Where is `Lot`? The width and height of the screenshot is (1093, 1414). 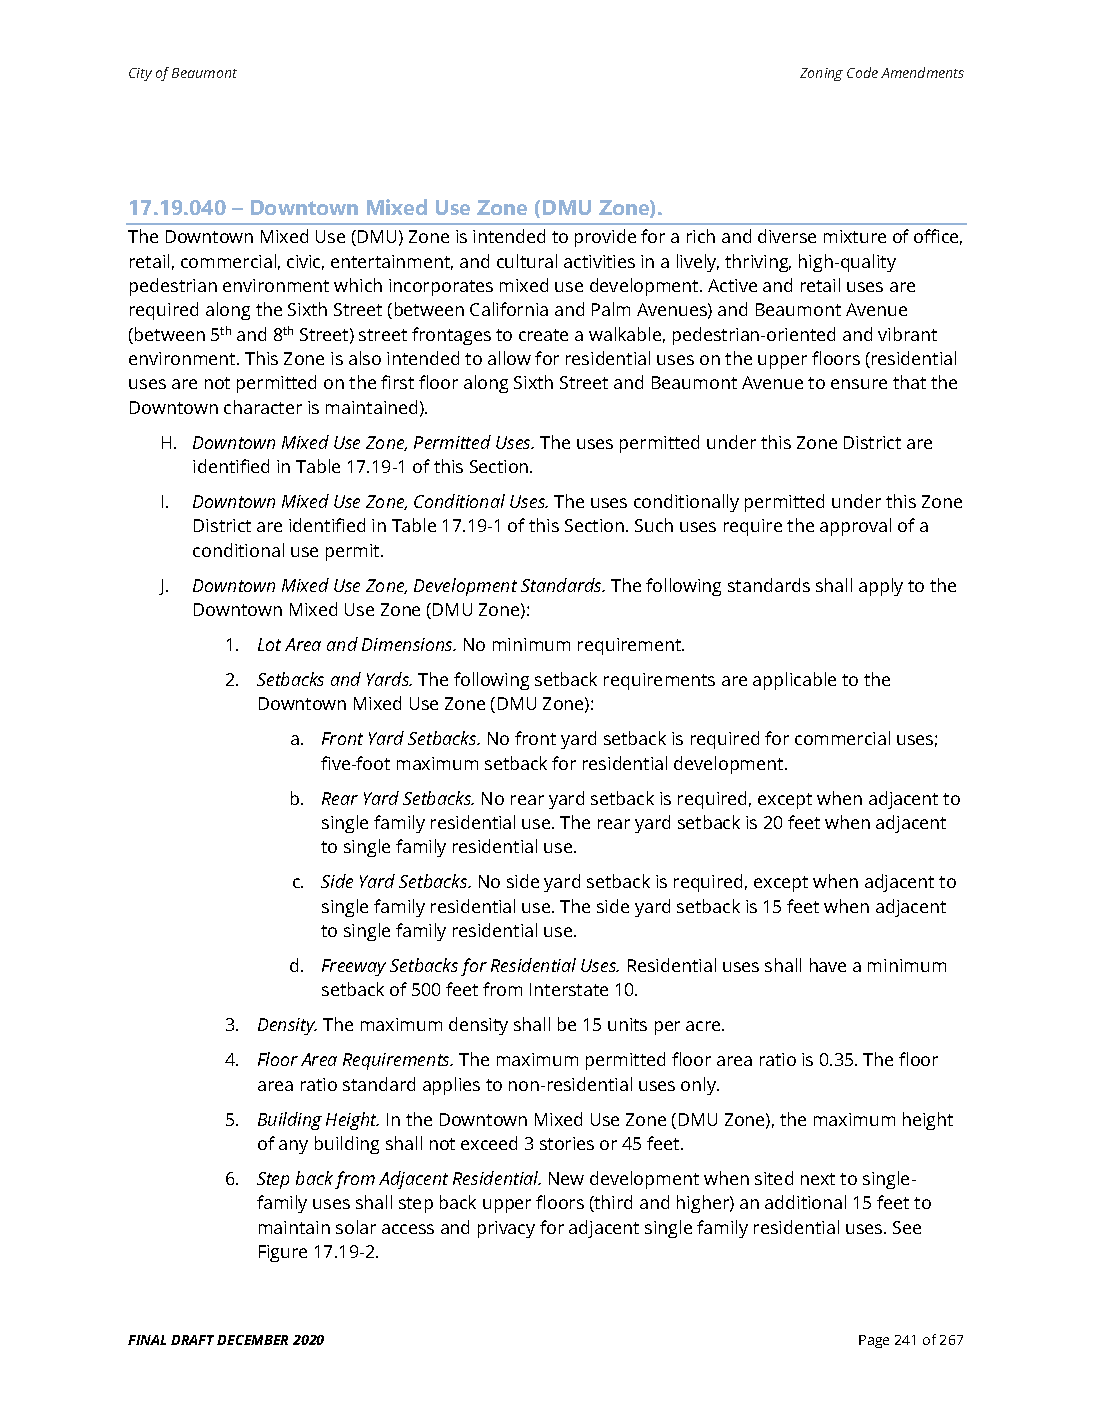 Lot is located at coordinates (269, 644).
